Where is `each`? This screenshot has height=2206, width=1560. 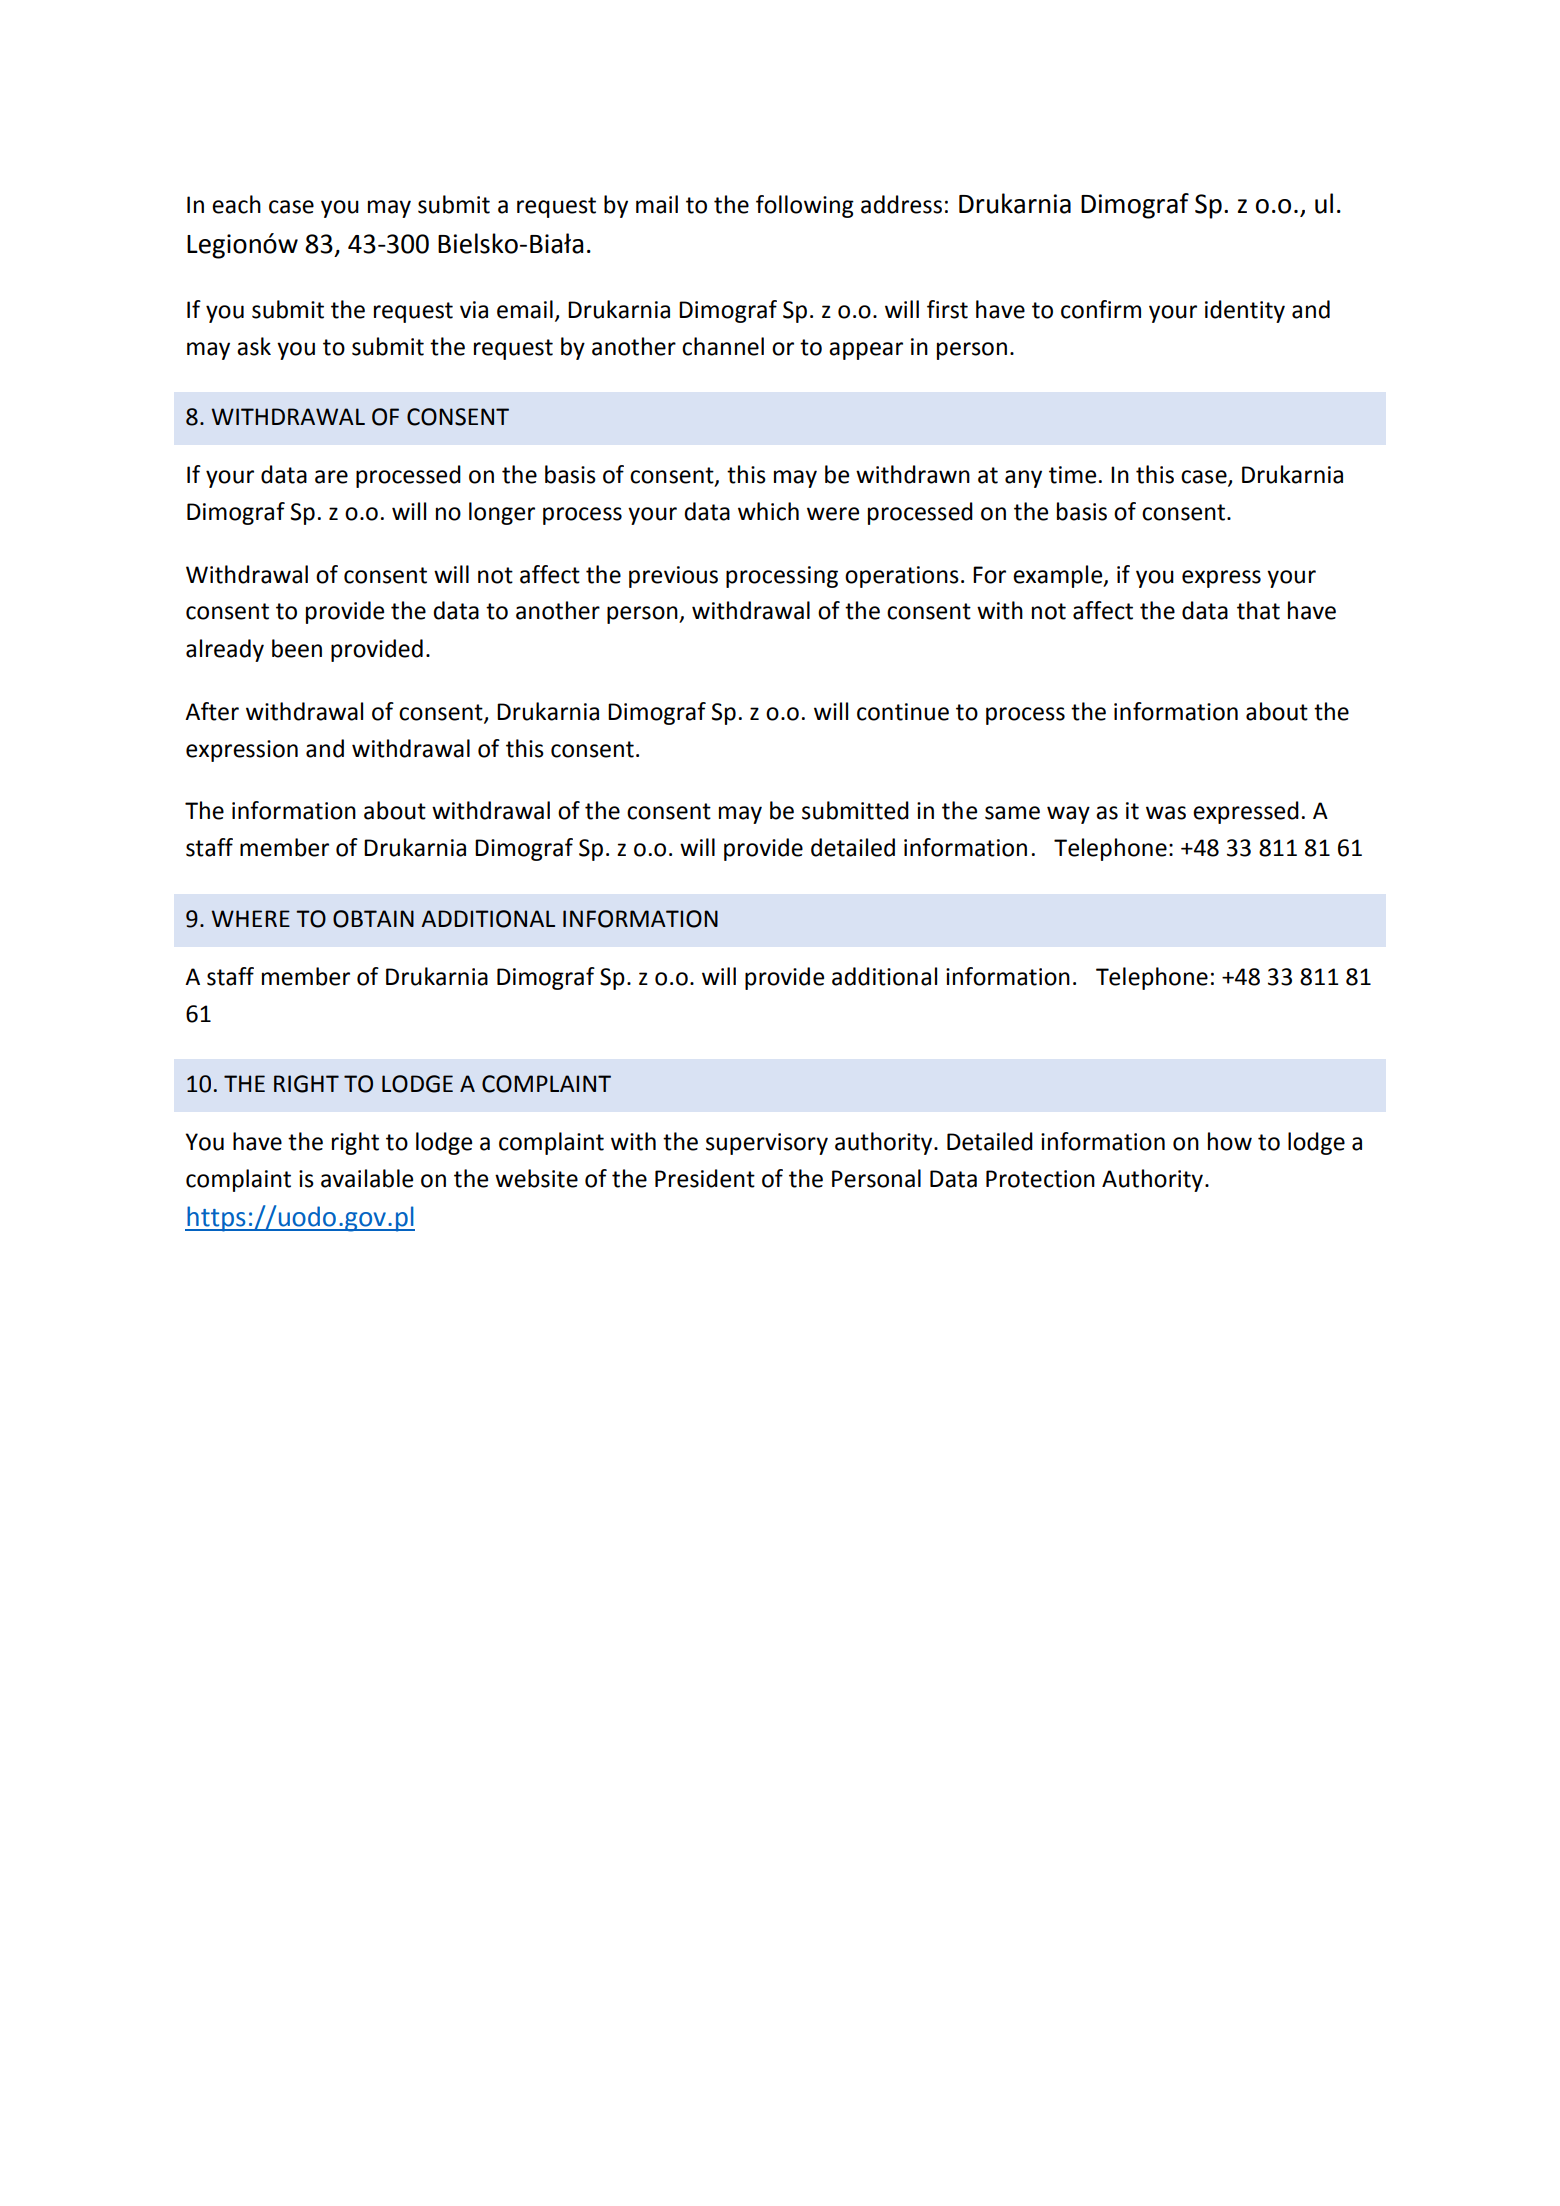 each is located at coordinates (236, 204).
